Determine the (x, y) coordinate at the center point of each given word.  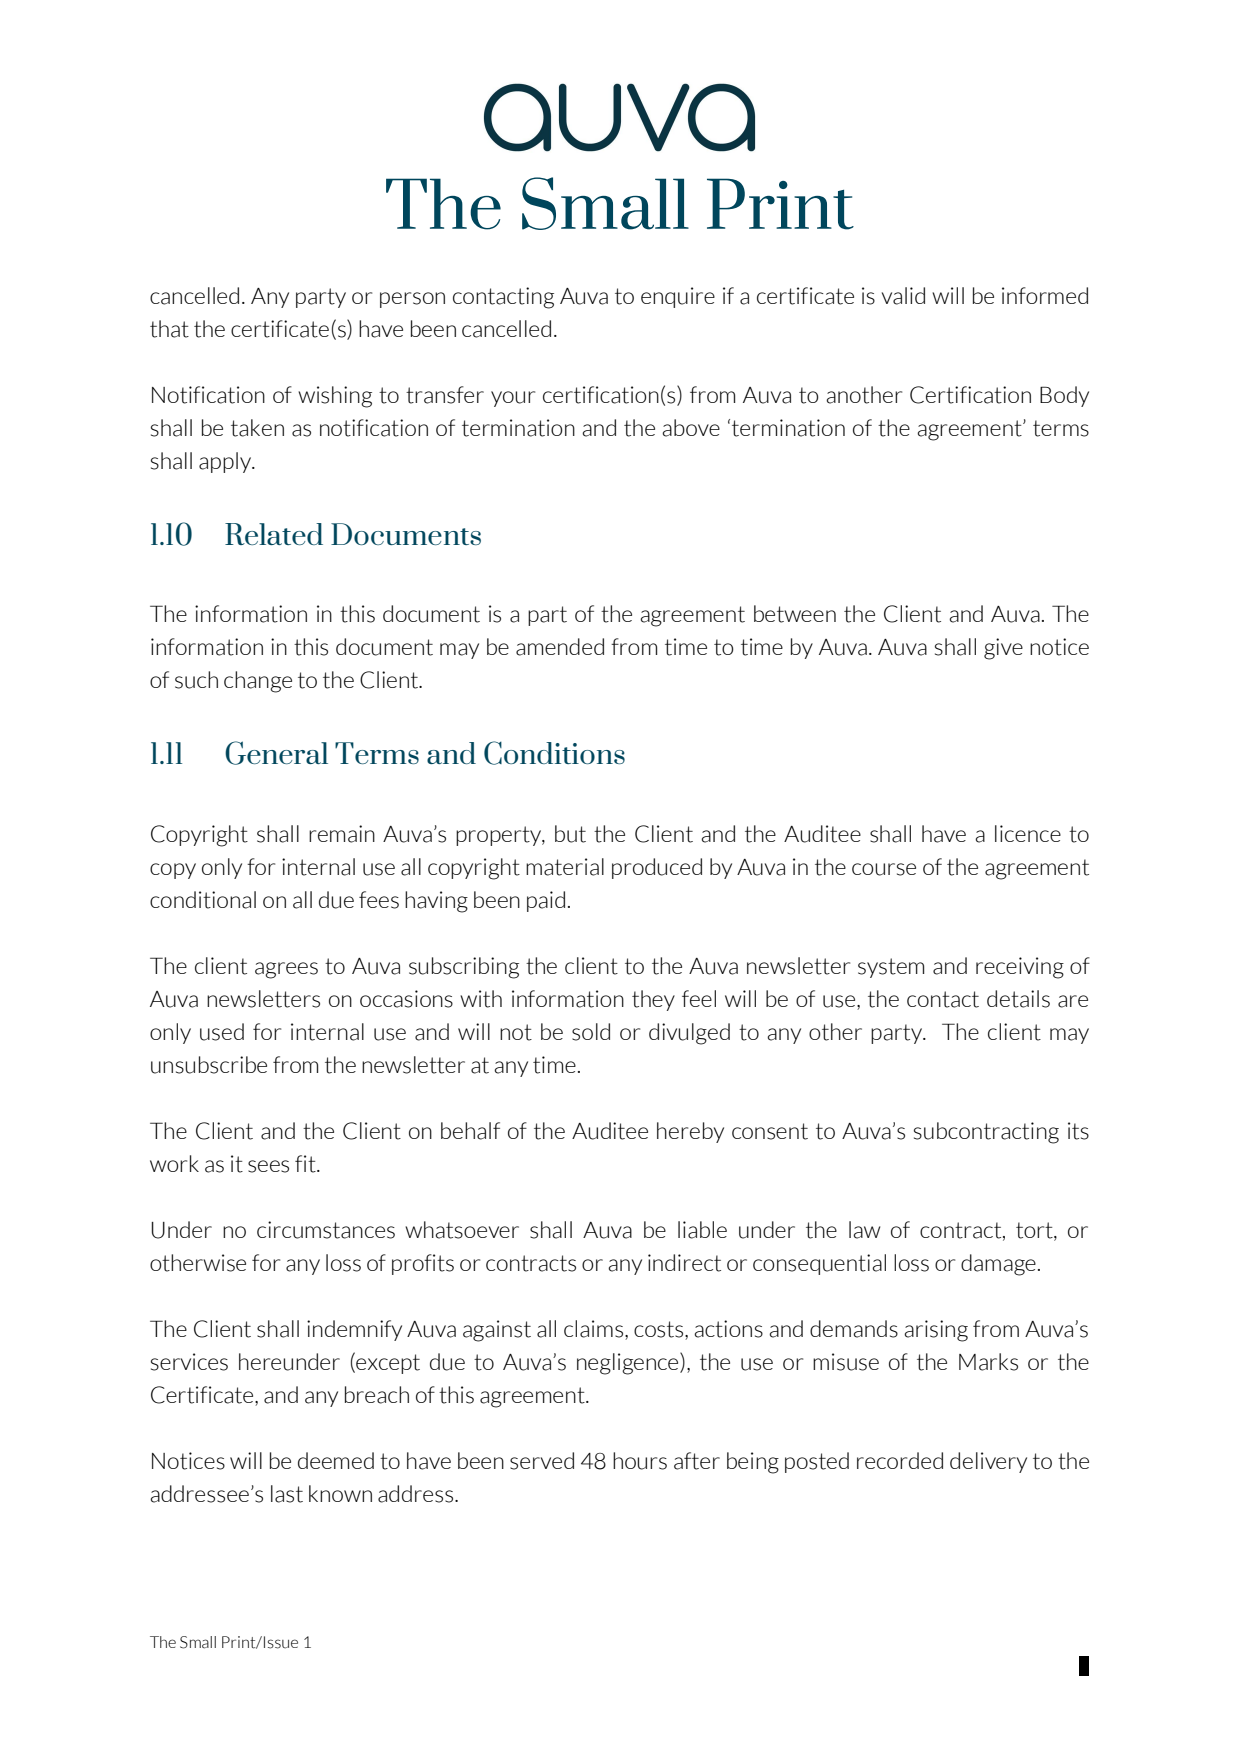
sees (268, 1166)
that (169, 329)
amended (560, 647)
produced (657, 868)
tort (1035, 1231)
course (884, 869)
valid (903, 296)
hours (640, 1461)
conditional (203, 900)
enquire (678, 297)
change (258, 682)
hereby (690, 1132)
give (1003, 649)
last (287, 1494)
